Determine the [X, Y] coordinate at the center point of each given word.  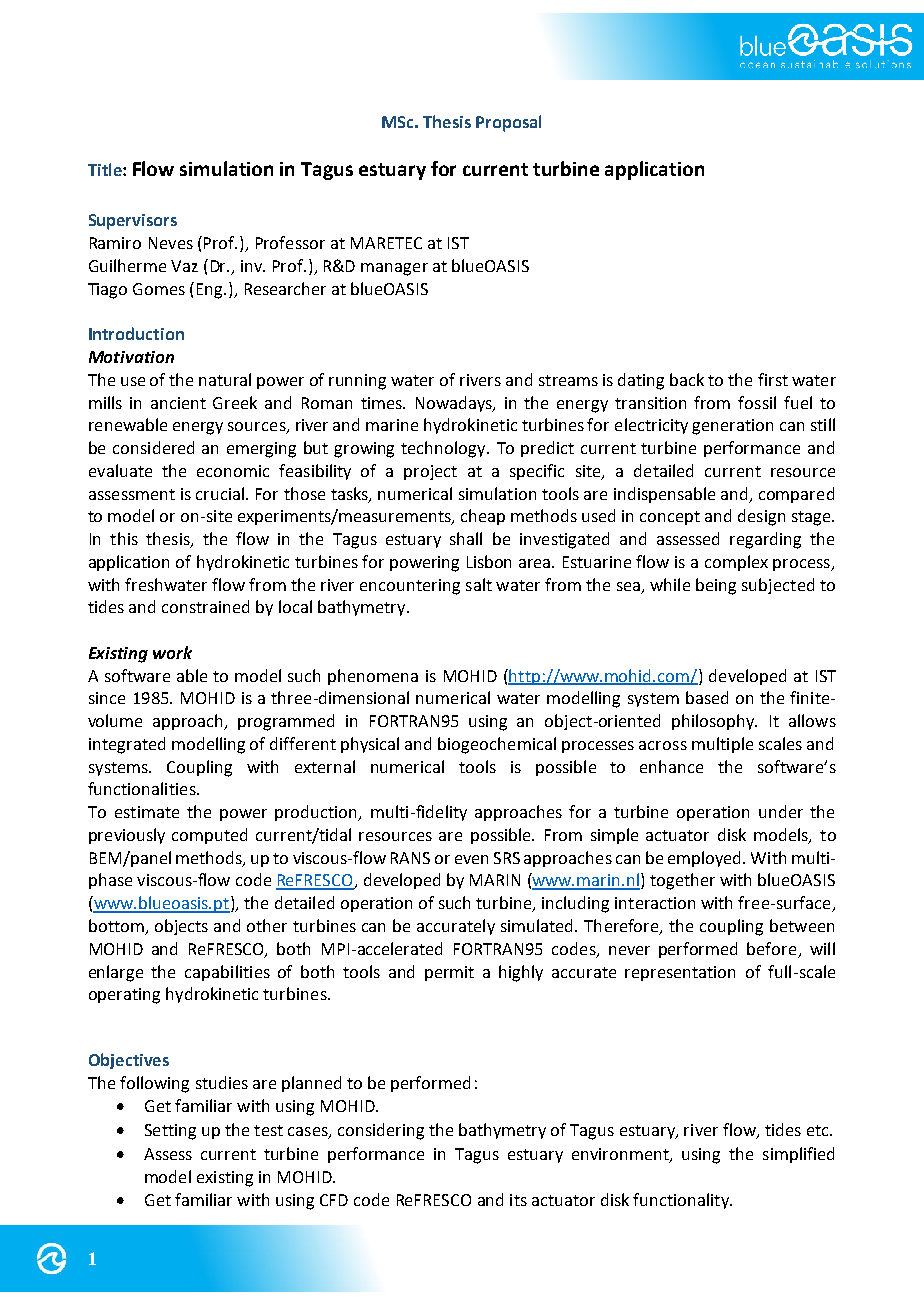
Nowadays [455, 404]
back [687, 379]
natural [225, 379]
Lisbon [489, 561]
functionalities [143, 788]
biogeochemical [497, 745]
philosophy [714, 722]
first [773, 379]
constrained [205, 606]
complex [736, 563]
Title [106, 169]
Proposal [508, 123]
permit [449, 973]
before [771, 948]
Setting [170, 1132]
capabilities [227, 973]
